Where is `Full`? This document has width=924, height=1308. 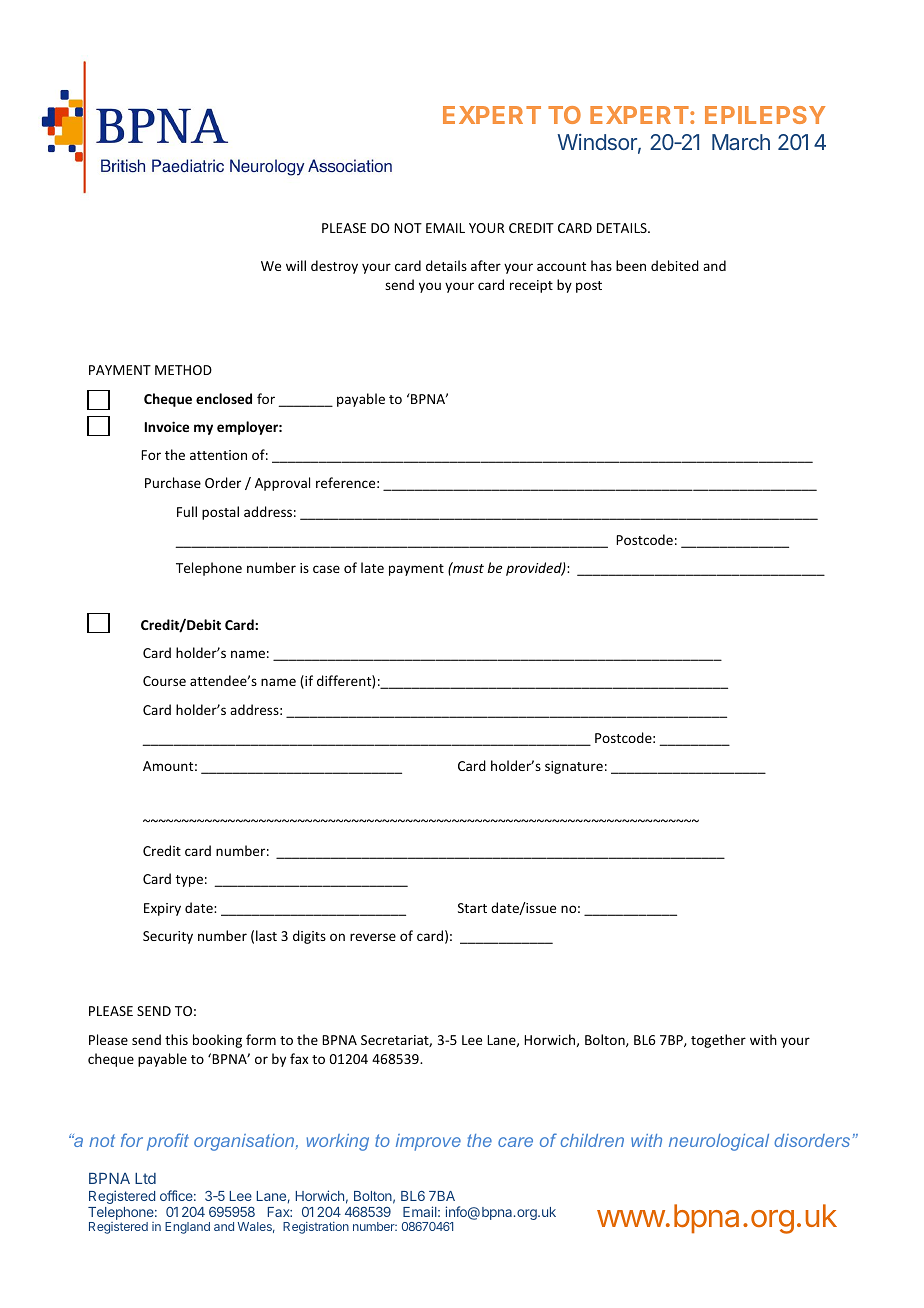
Full is located at coordinates (187, 511).
